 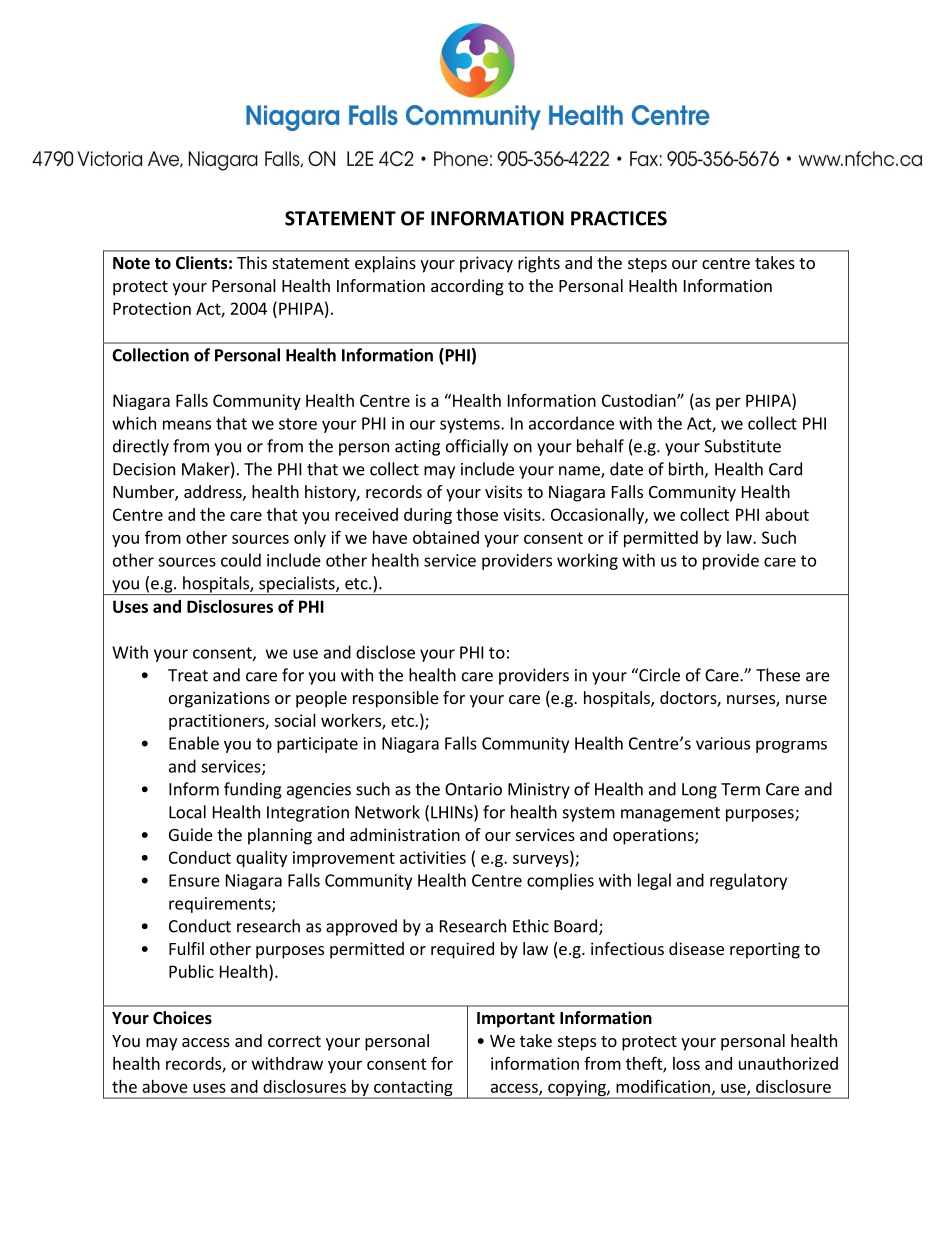 What do you see at coordinates (516, 1020) in the document?
I see `Important` at bounding box center [516, 1020].
